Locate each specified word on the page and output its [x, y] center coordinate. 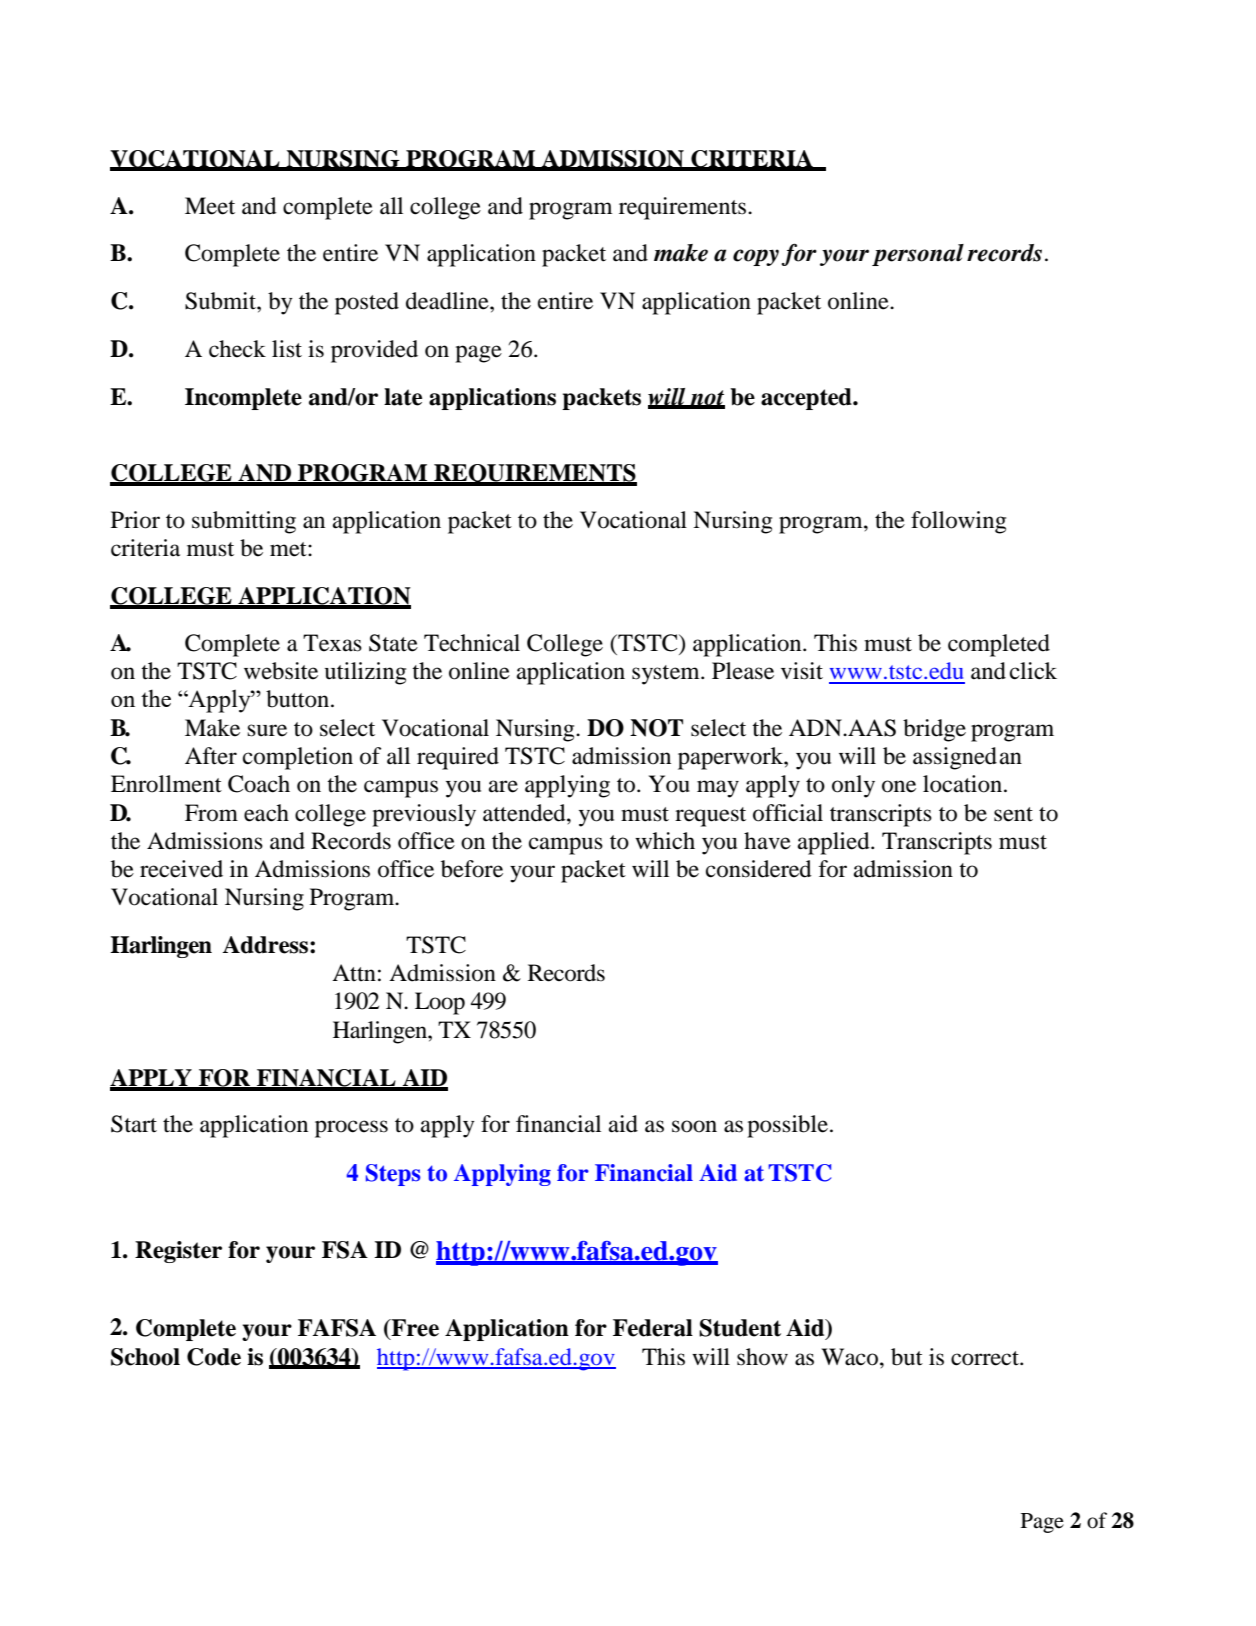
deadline [448, 301]
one [899, 786]
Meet [210, 206]
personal [918, 255]
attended [525, 813]
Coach [259, 784]
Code [214, 1357]
